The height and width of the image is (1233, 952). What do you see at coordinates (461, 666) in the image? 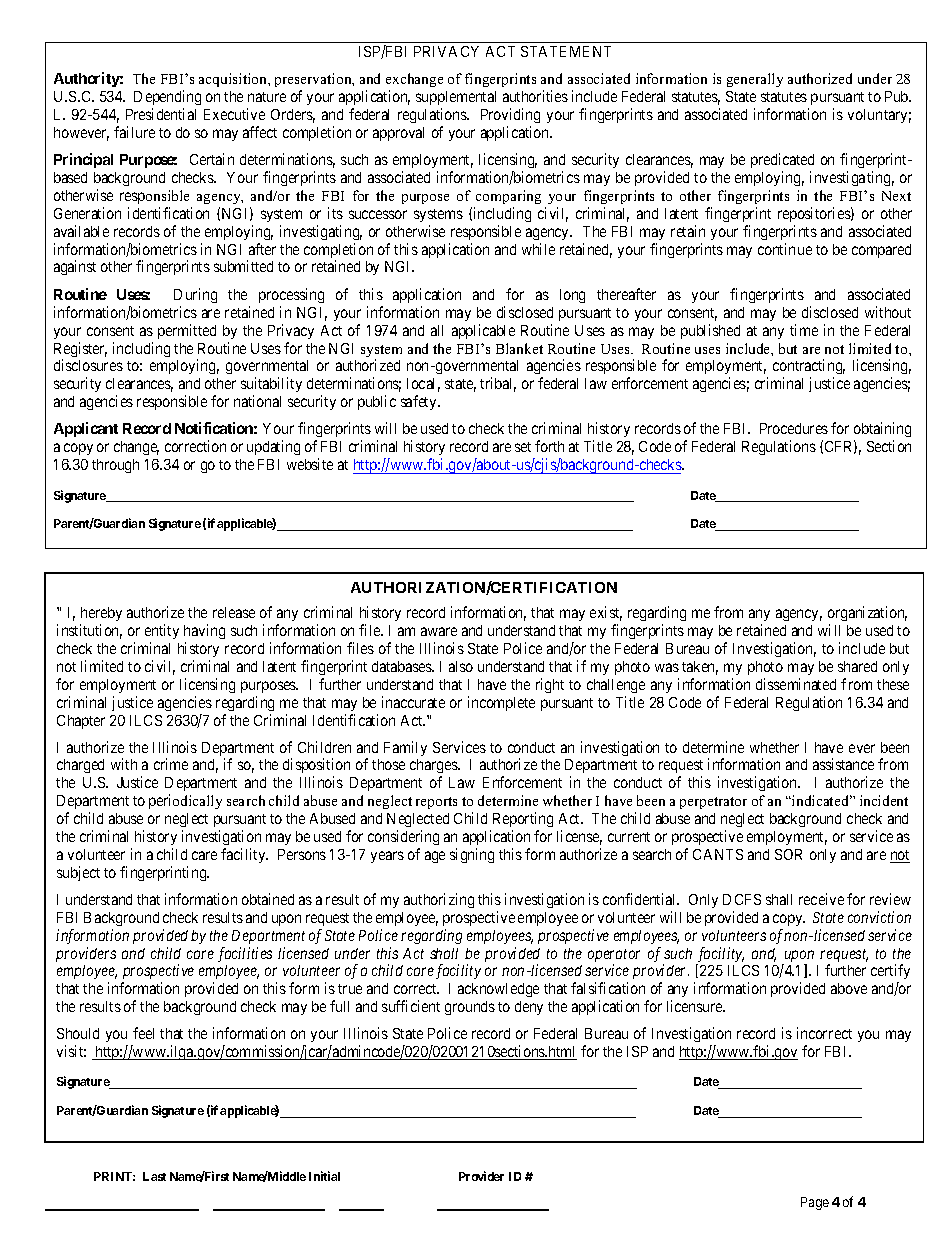
I see `also` at bounding box center [461, 666].
